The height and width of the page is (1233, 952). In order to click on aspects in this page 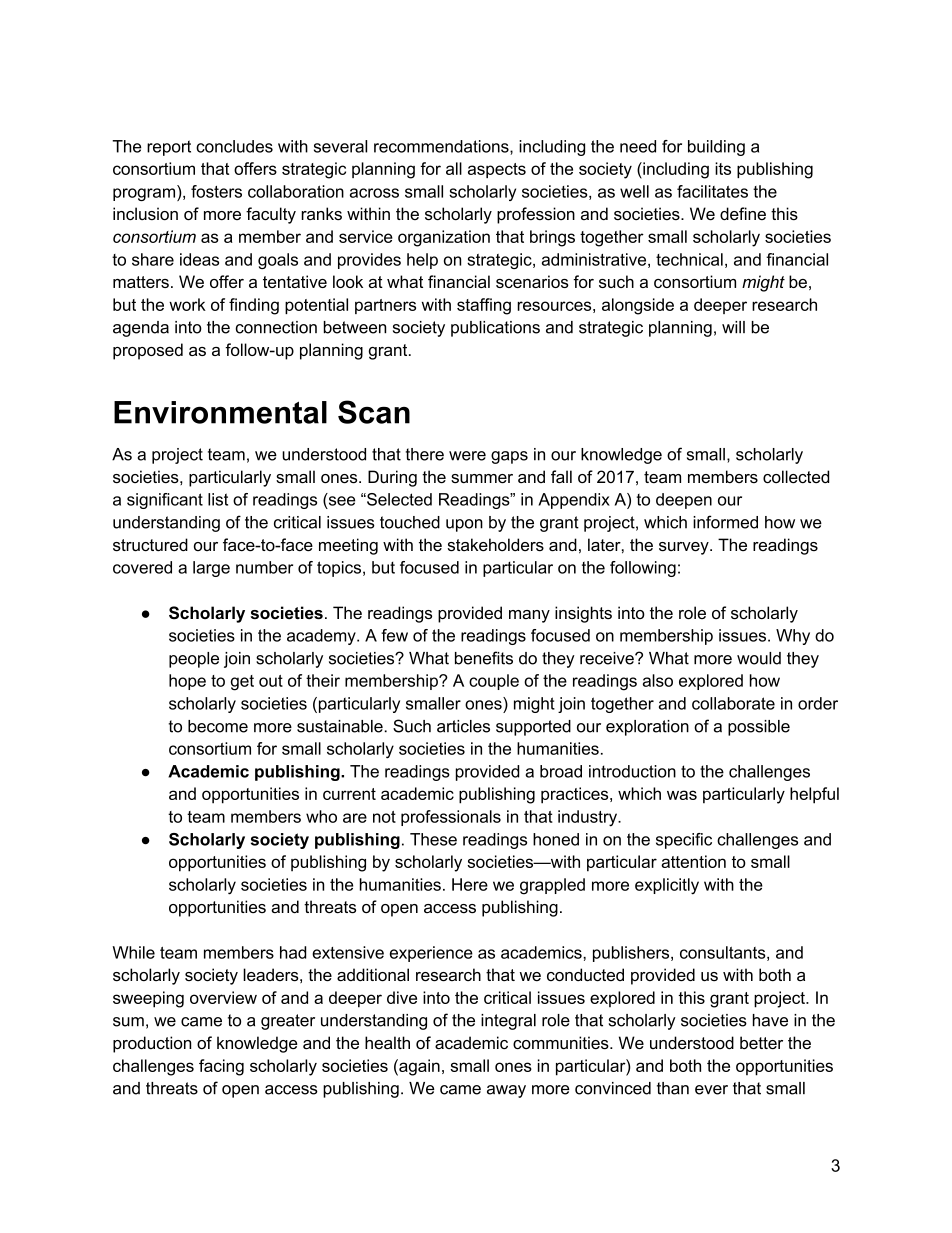, I will do `click(497, 170)`.
